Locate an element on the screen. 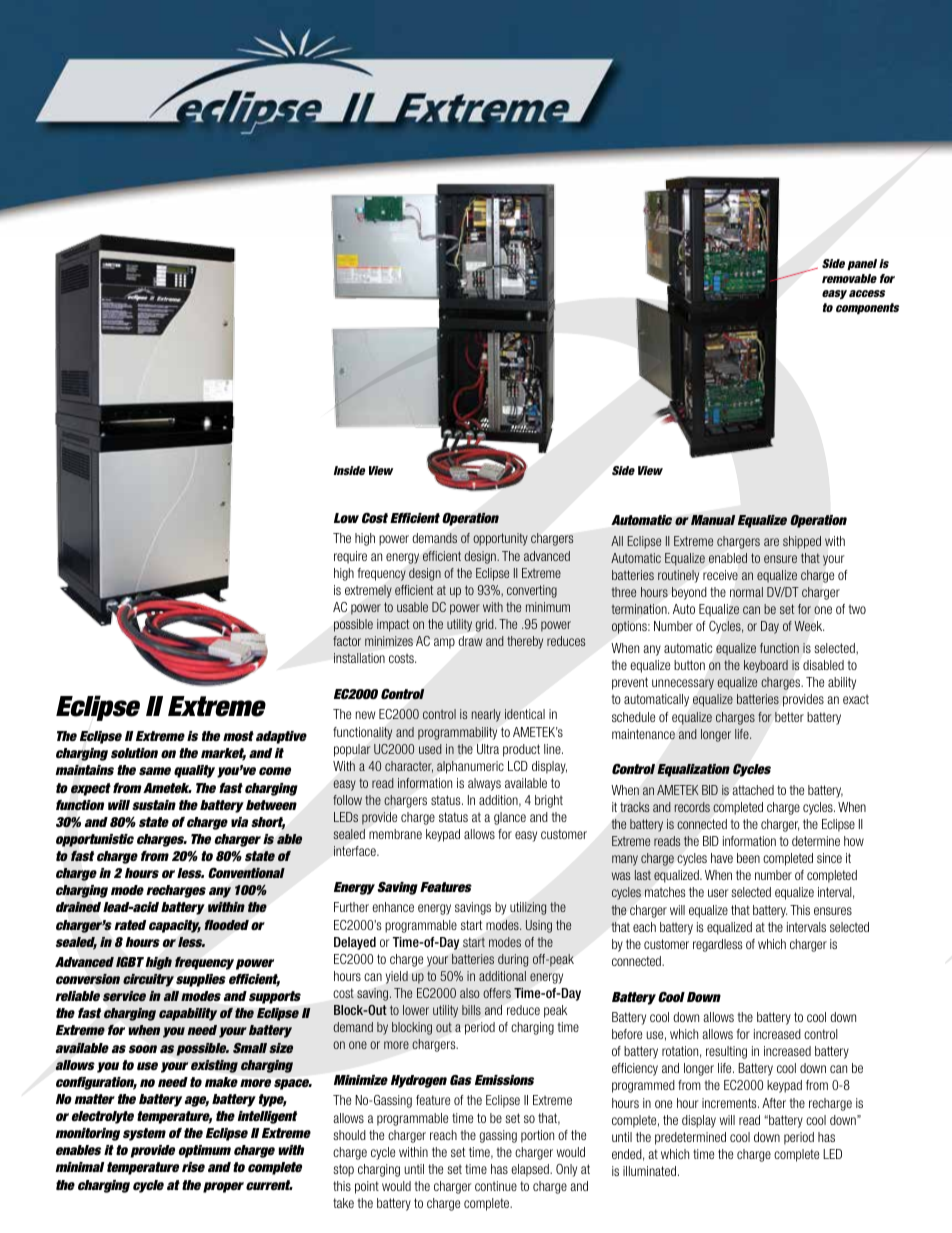  better is located at coordinates (789, 717).
